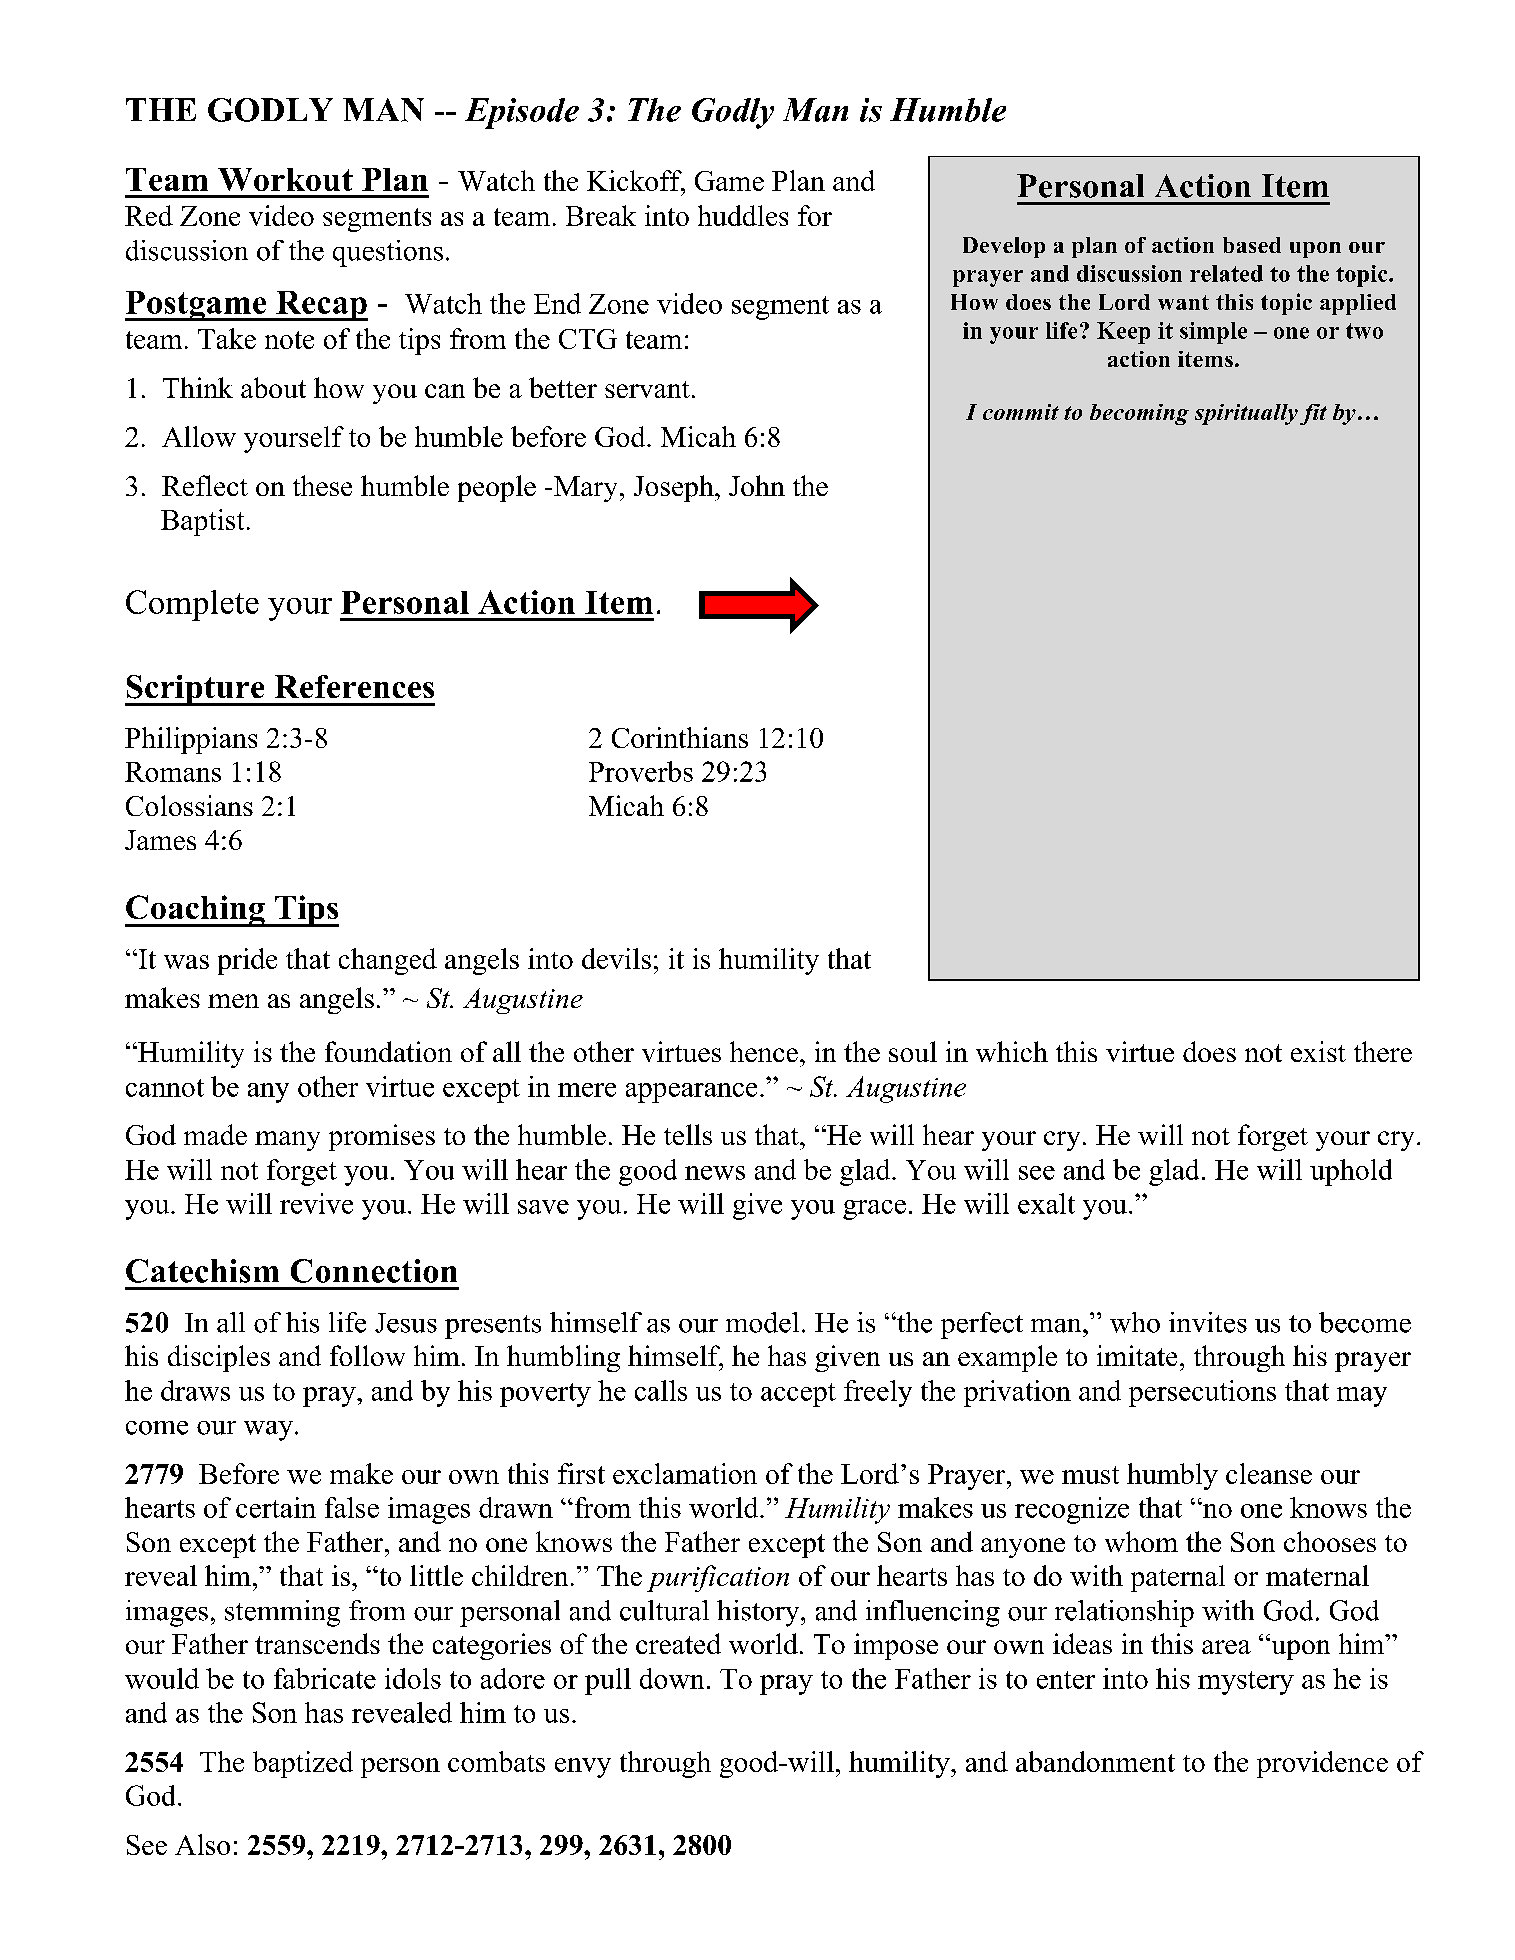 This document has height=1960, width=1515. I want to click on Workout, so click(285, 179).
